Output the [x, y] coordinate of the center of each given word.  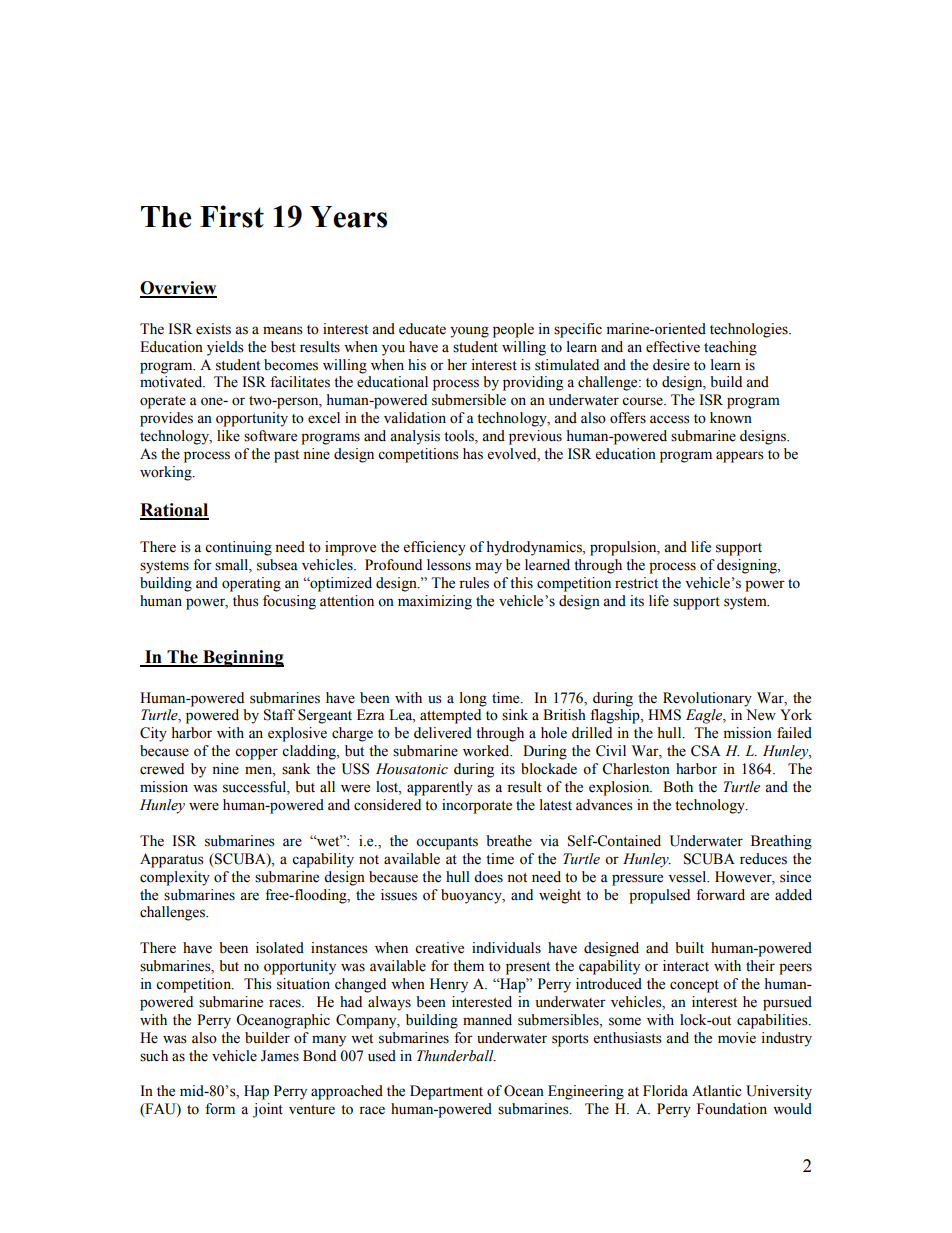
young [469, 332]
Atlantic [717, 1091]
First [232, 216]
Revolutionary [707, 699]
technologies [750, 330]
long [473, 699]
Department [446, 1092]
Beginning [242, 658]
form [220, 1109]
